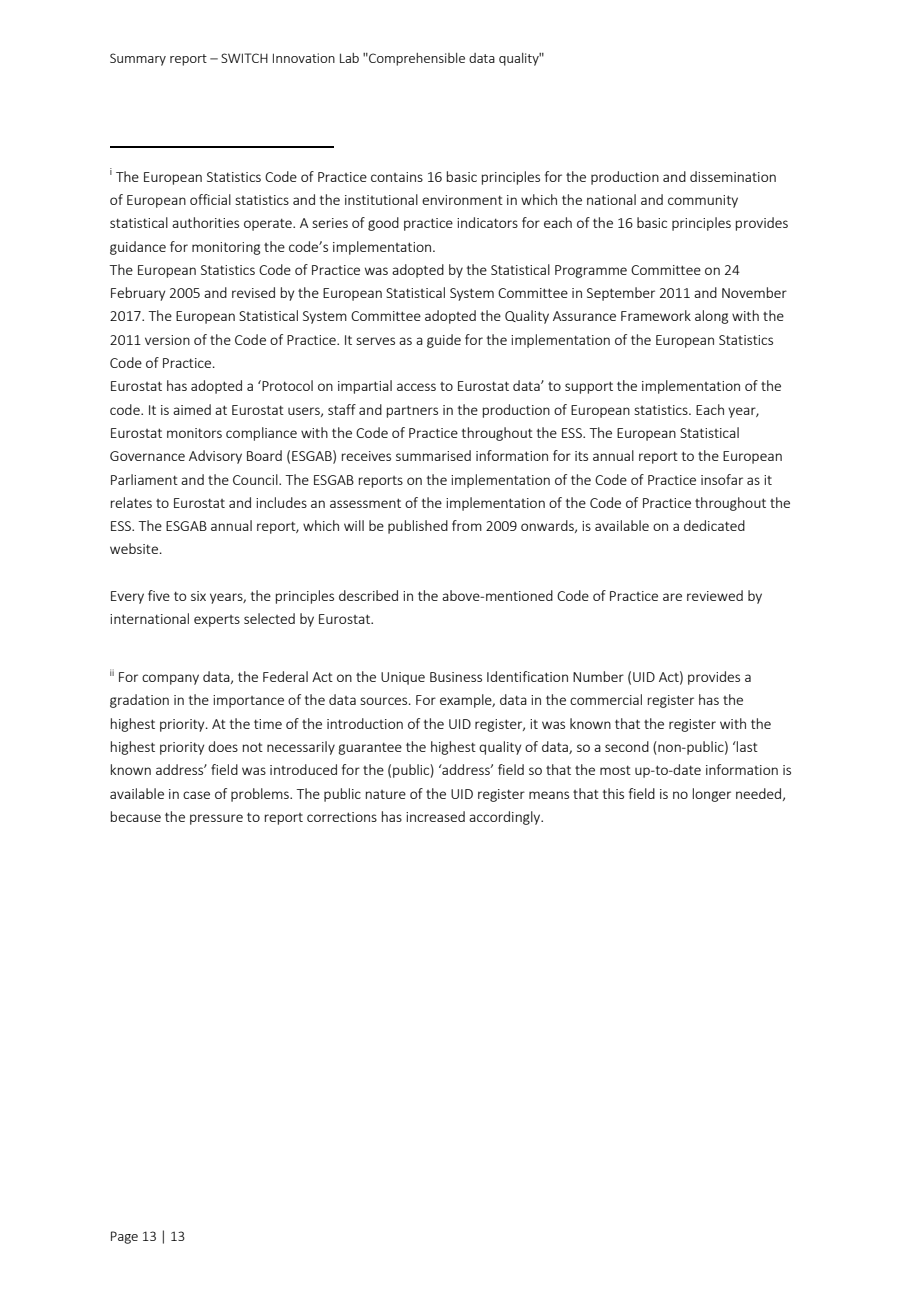 This screenshot has width=924, height=1308. Describe the element at coordinates (216, 819) in the screenshot. I see `pressure` at that location.
